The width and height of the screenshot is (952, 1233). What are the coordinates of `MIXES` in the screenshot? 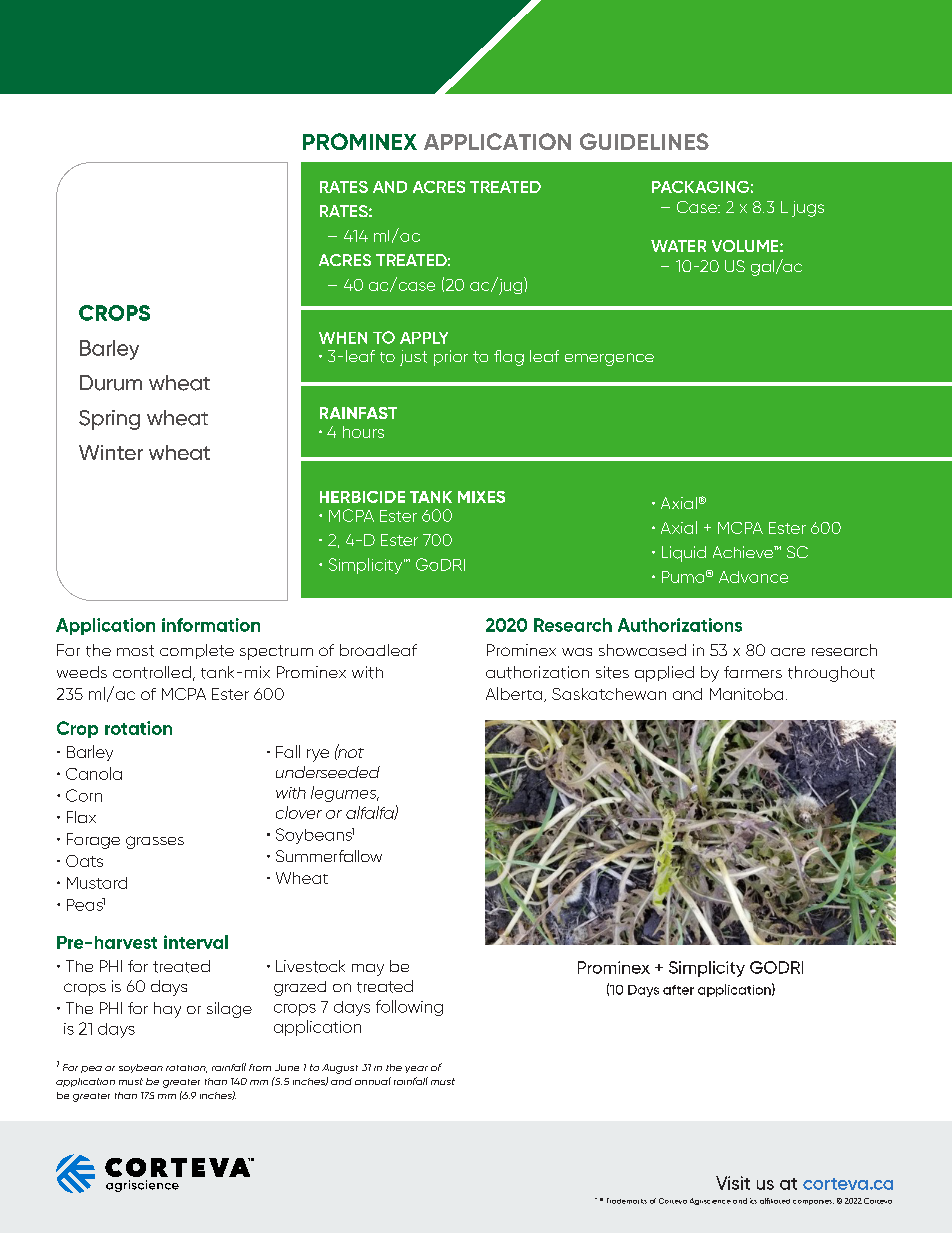 It's located at (481, 497).
